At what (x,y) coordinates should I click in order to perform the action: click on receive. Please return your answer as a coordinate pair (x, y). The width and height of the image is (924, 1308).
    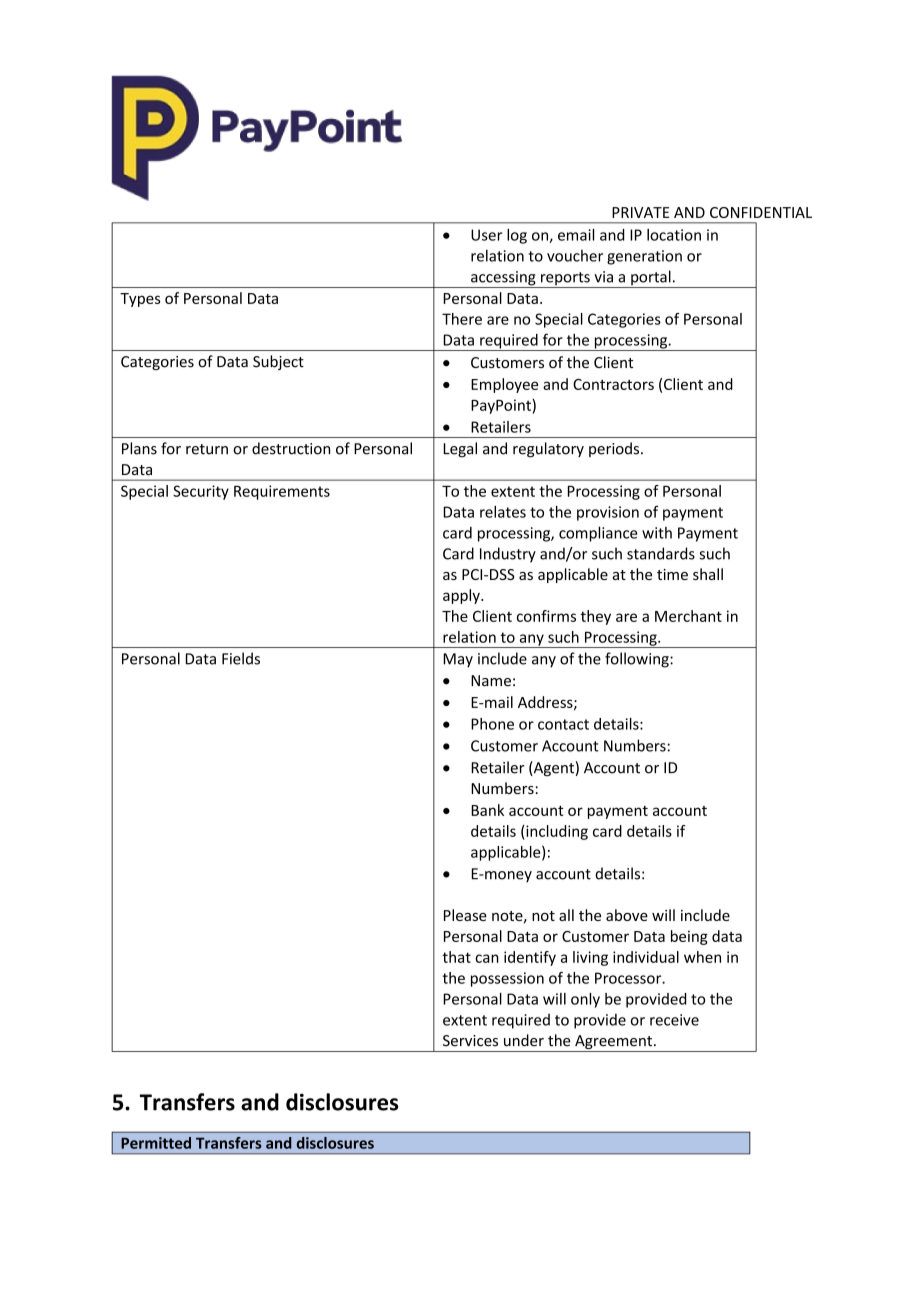
    Looking at the image, I should click on (674, 1020).
